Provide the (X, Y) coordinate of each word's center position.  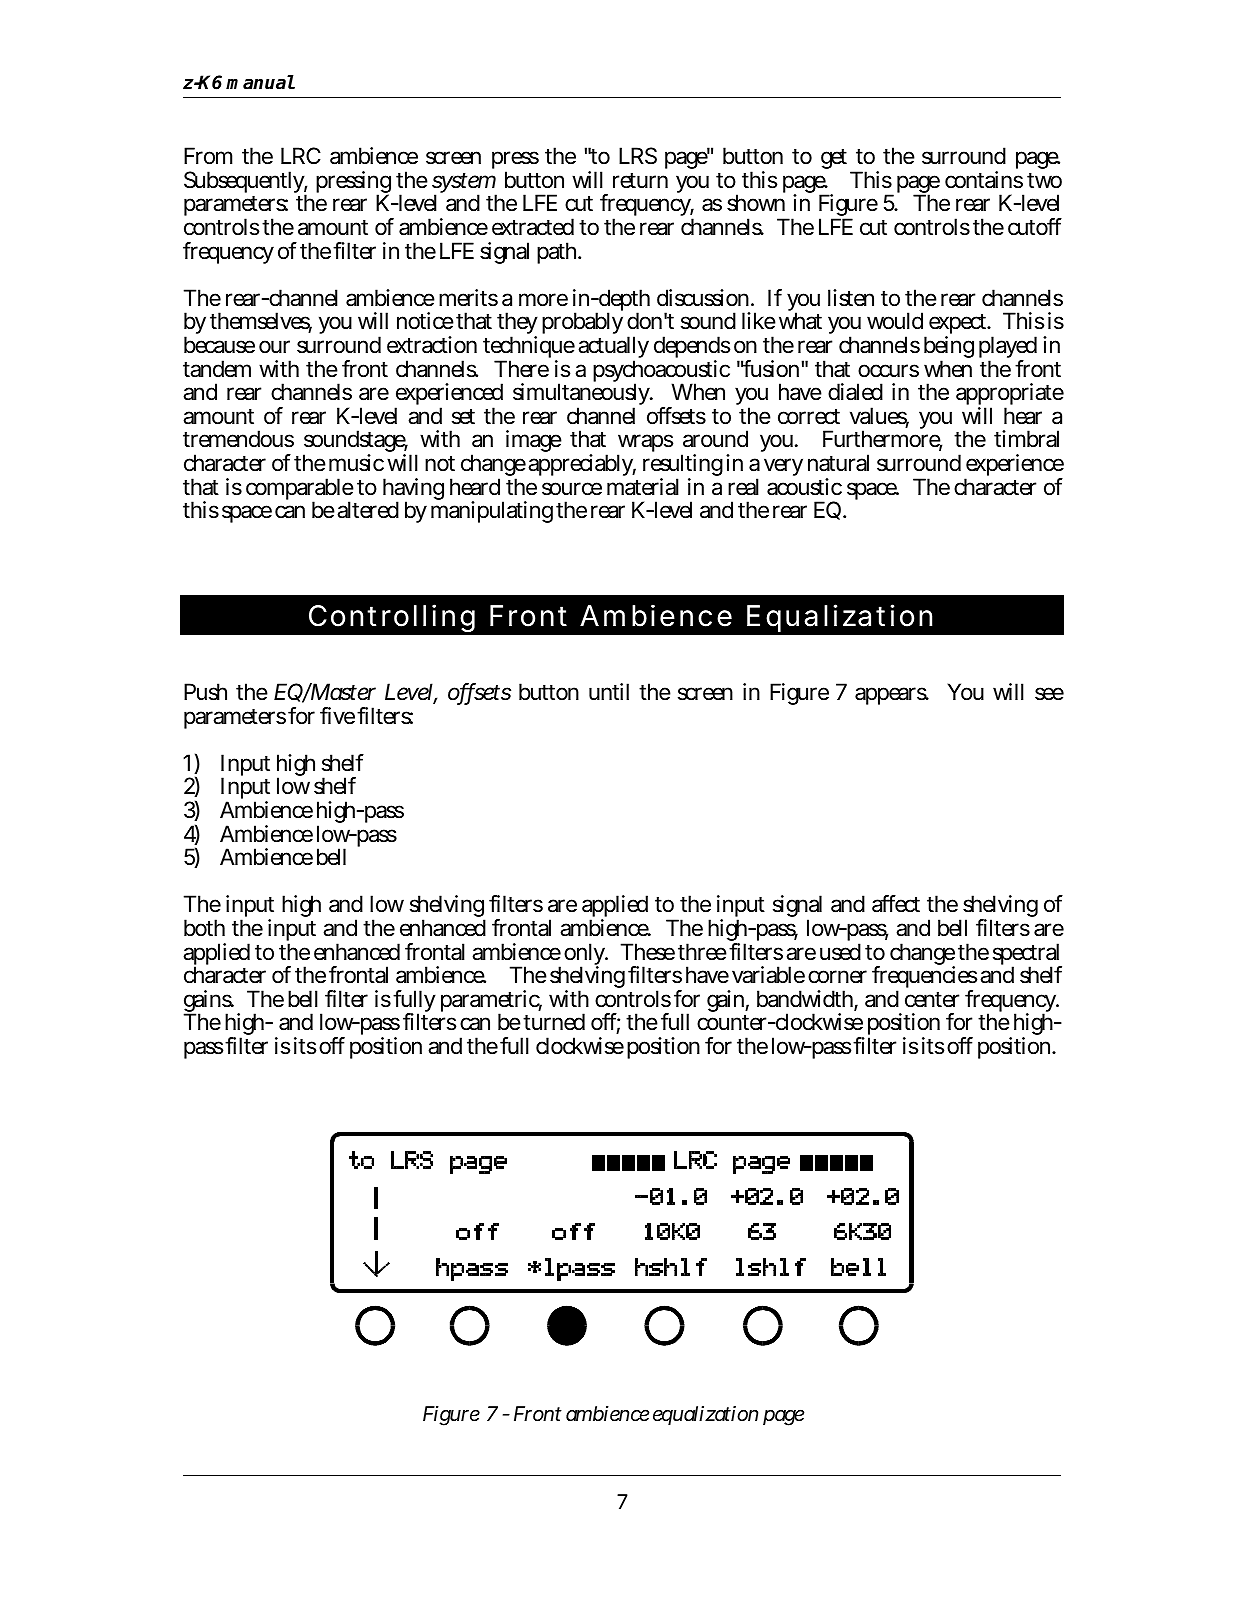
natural (838, 463)
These (648, 952)
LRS (638, 156)
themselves (261, 322)
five (337, 715)
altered (368, 510)
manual (260, 82)
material (643, 487)
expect (959, 326)
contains (984, 180)
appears (892, 696)
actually (613, 349)
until (609, 691)
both (204, 927)
